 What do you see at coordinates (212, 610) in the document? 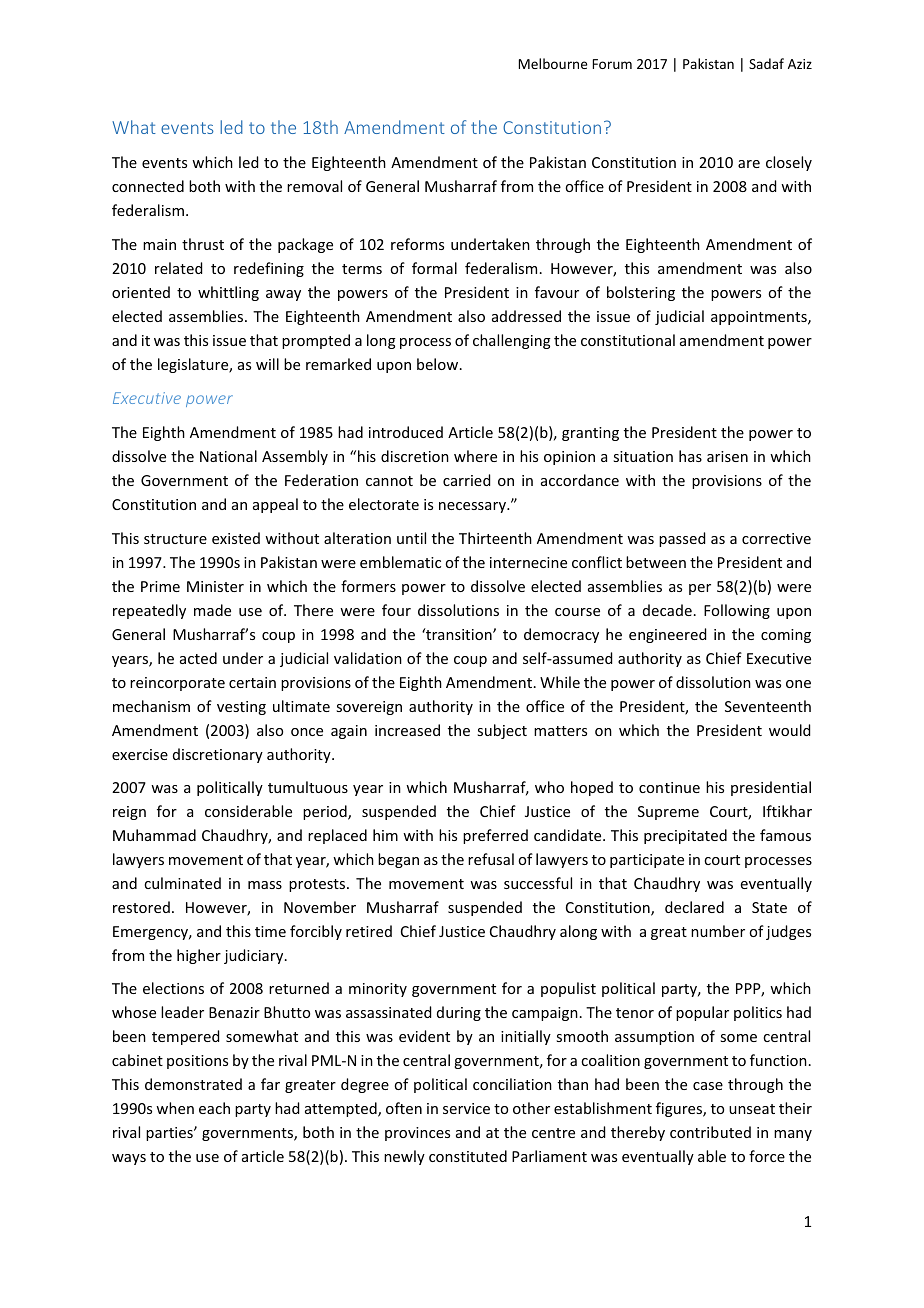
I see `made` at bounding box center [212, 610].
